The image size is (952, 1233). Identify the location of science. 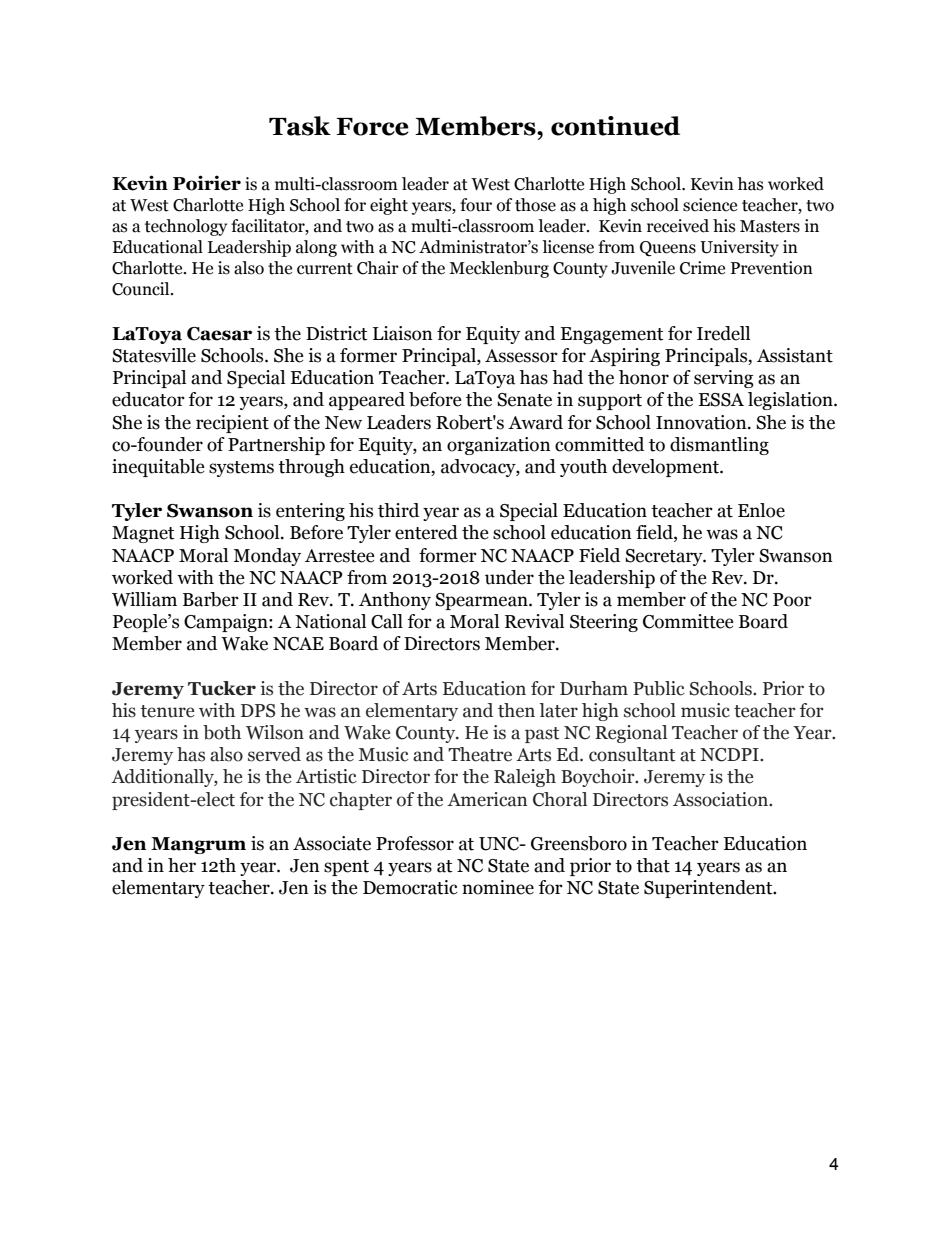
(710, 205).
